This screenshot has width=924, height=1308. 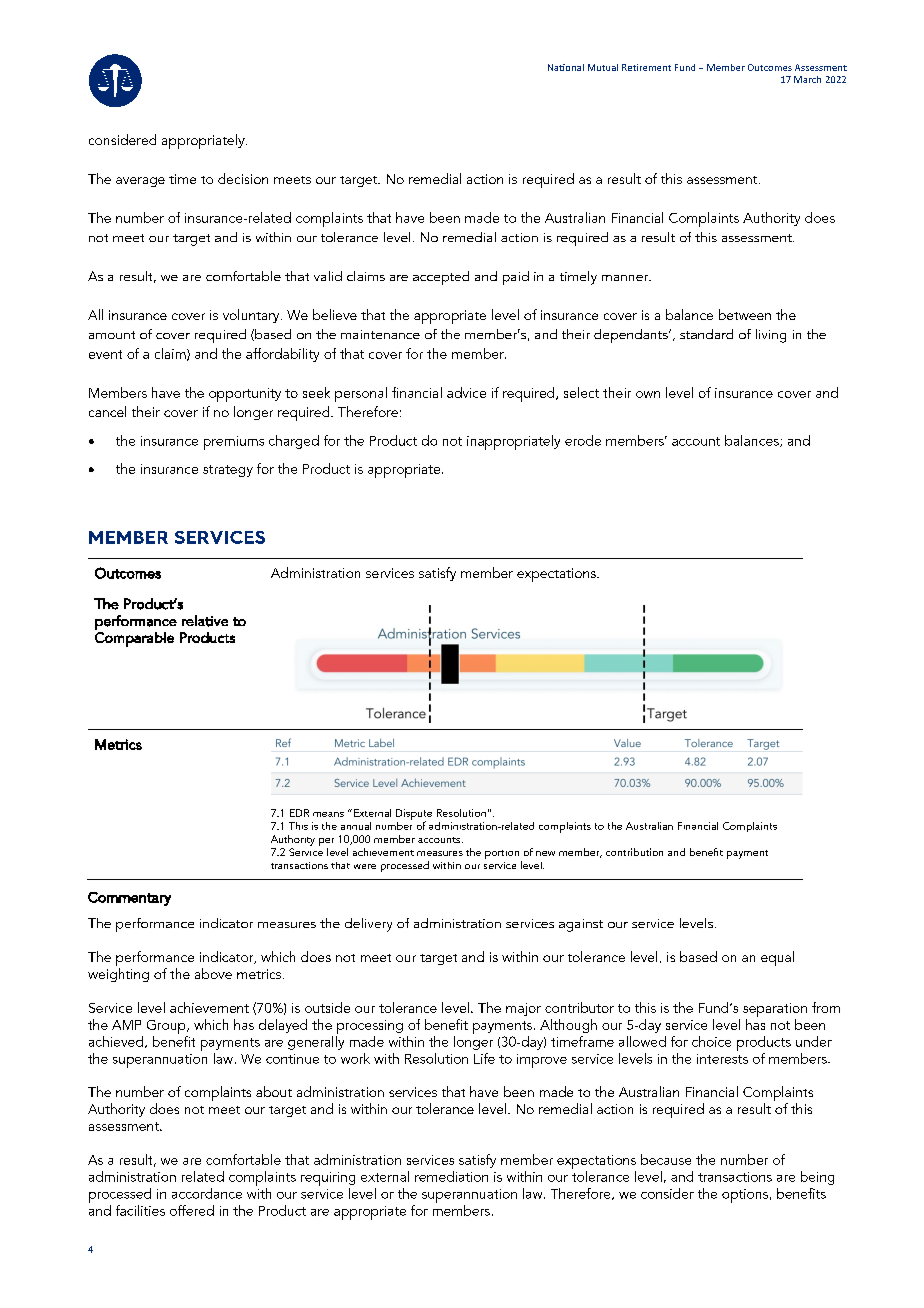 I want to click on Dispute, so click(x=414, y=815).
